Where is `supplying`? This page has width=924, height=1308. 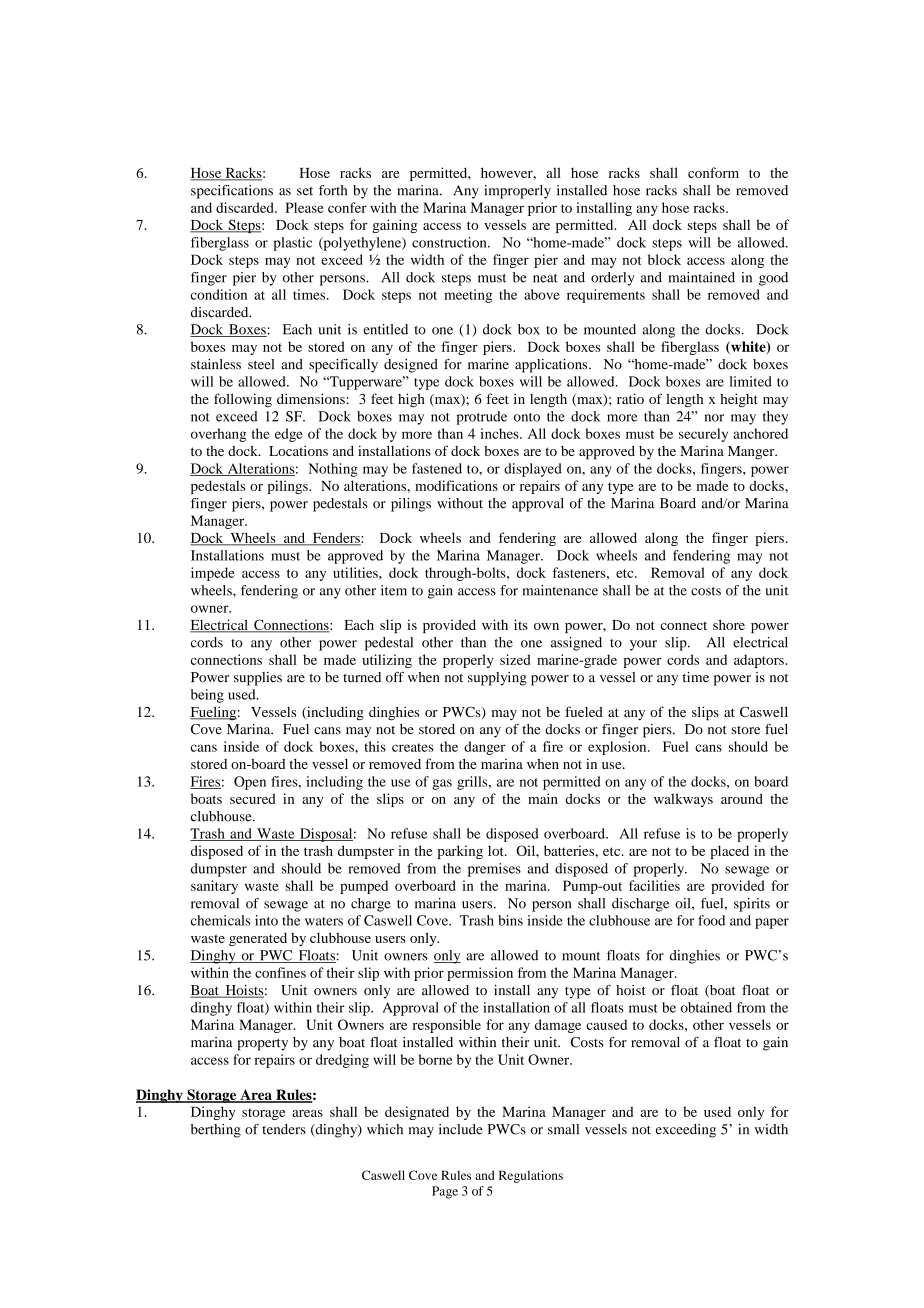 supplying is located at coordinates (497, 679).
